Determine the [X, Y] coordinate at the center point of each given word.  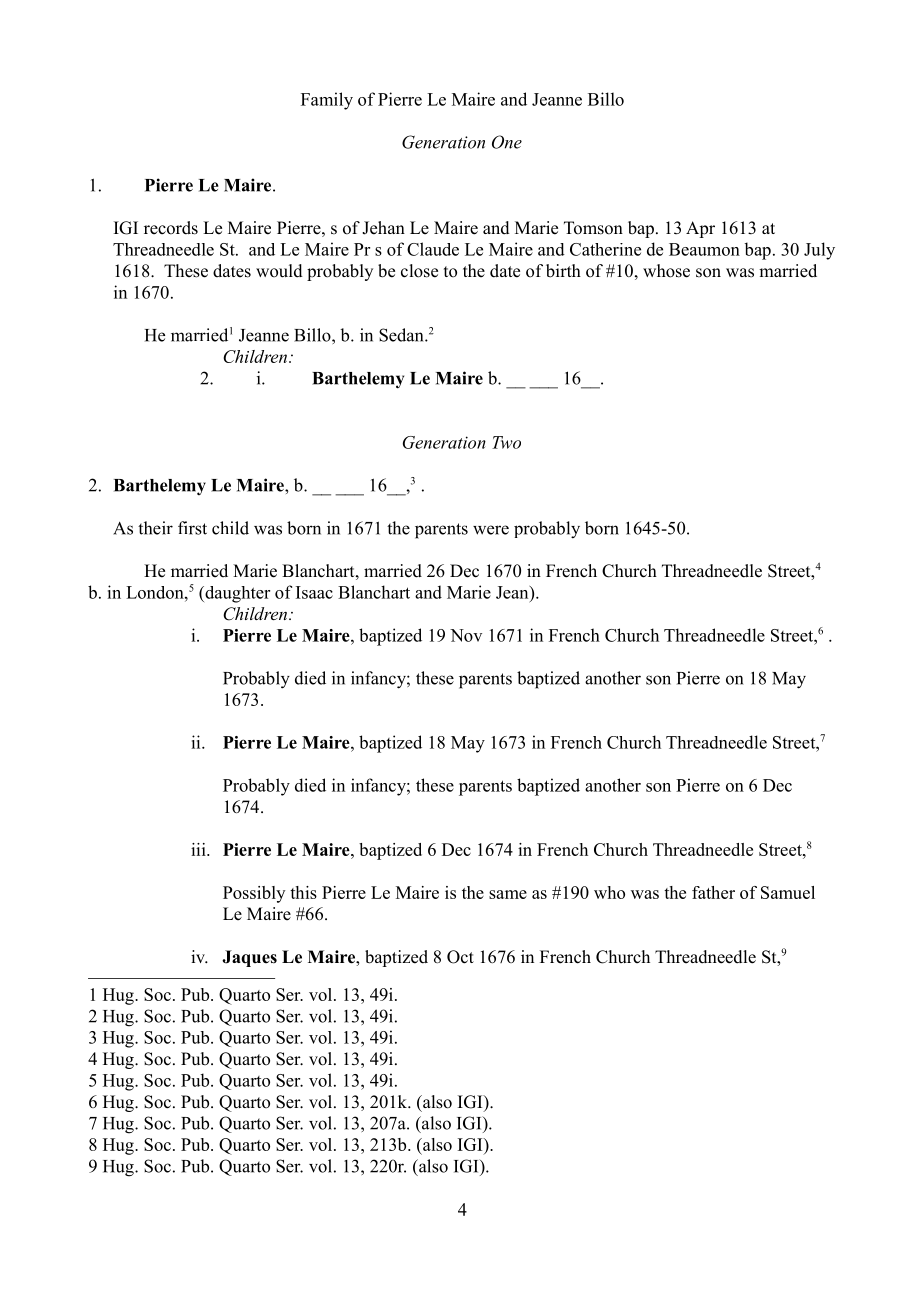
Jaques [249, 958]
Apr [700, 229]
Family [327, 101]
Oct [460, 957]
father [713, 892]
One [507, 142]
